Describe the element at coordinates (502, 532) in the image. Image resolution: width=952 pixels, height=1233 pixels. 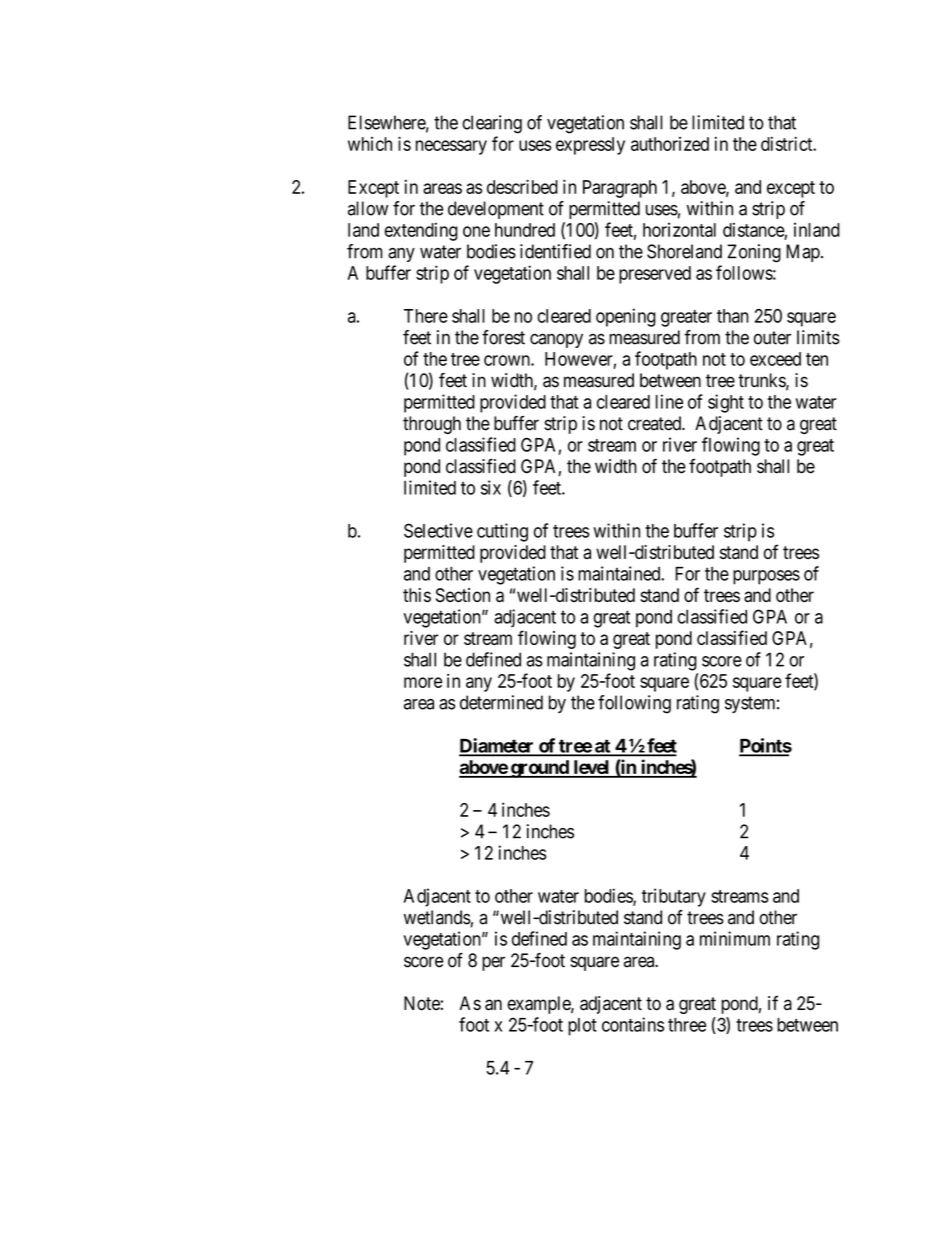
I see `cutting` at that location.
